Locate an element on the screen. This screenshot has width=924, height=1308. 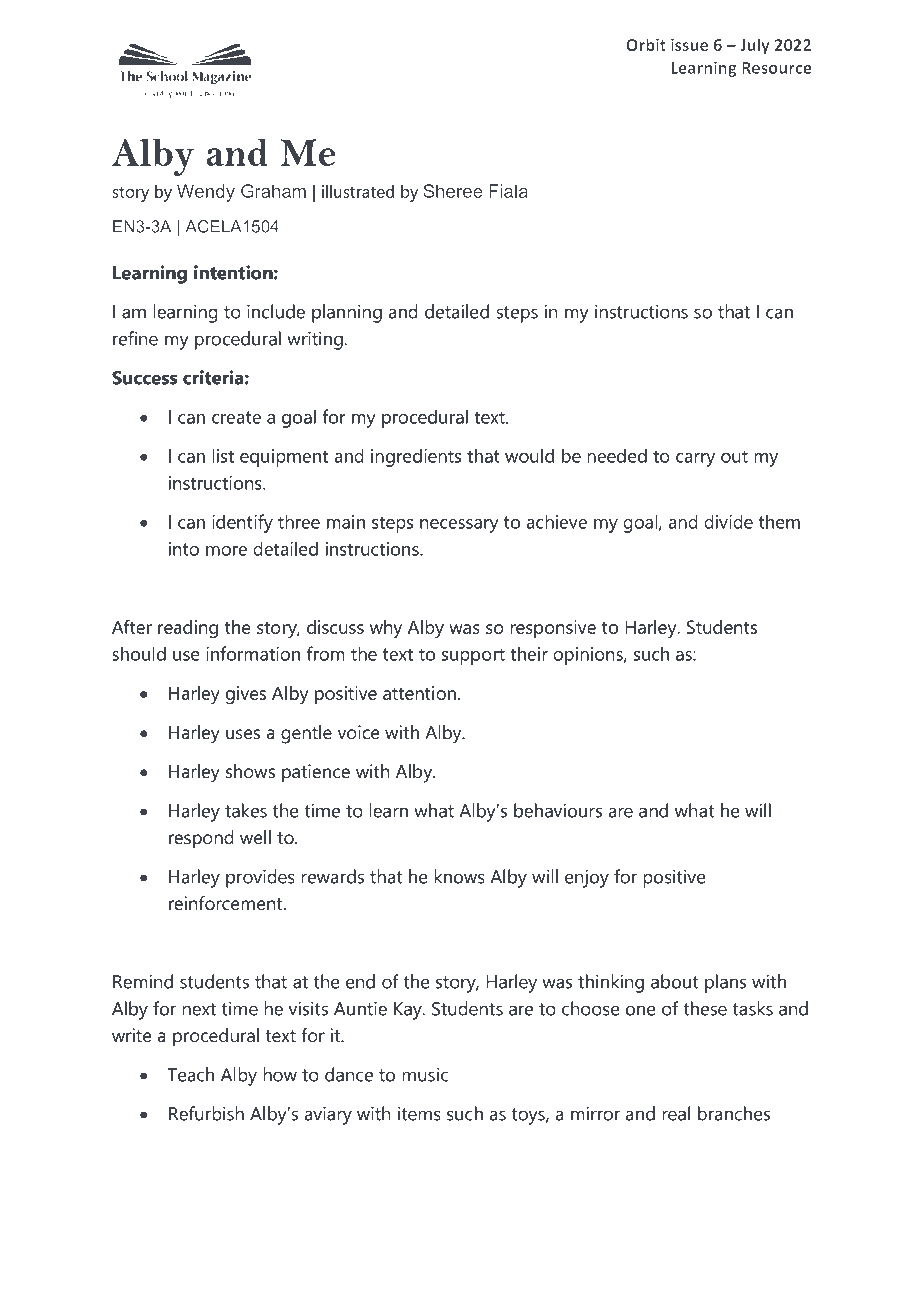
respond is located at coordinates (201, 839).
